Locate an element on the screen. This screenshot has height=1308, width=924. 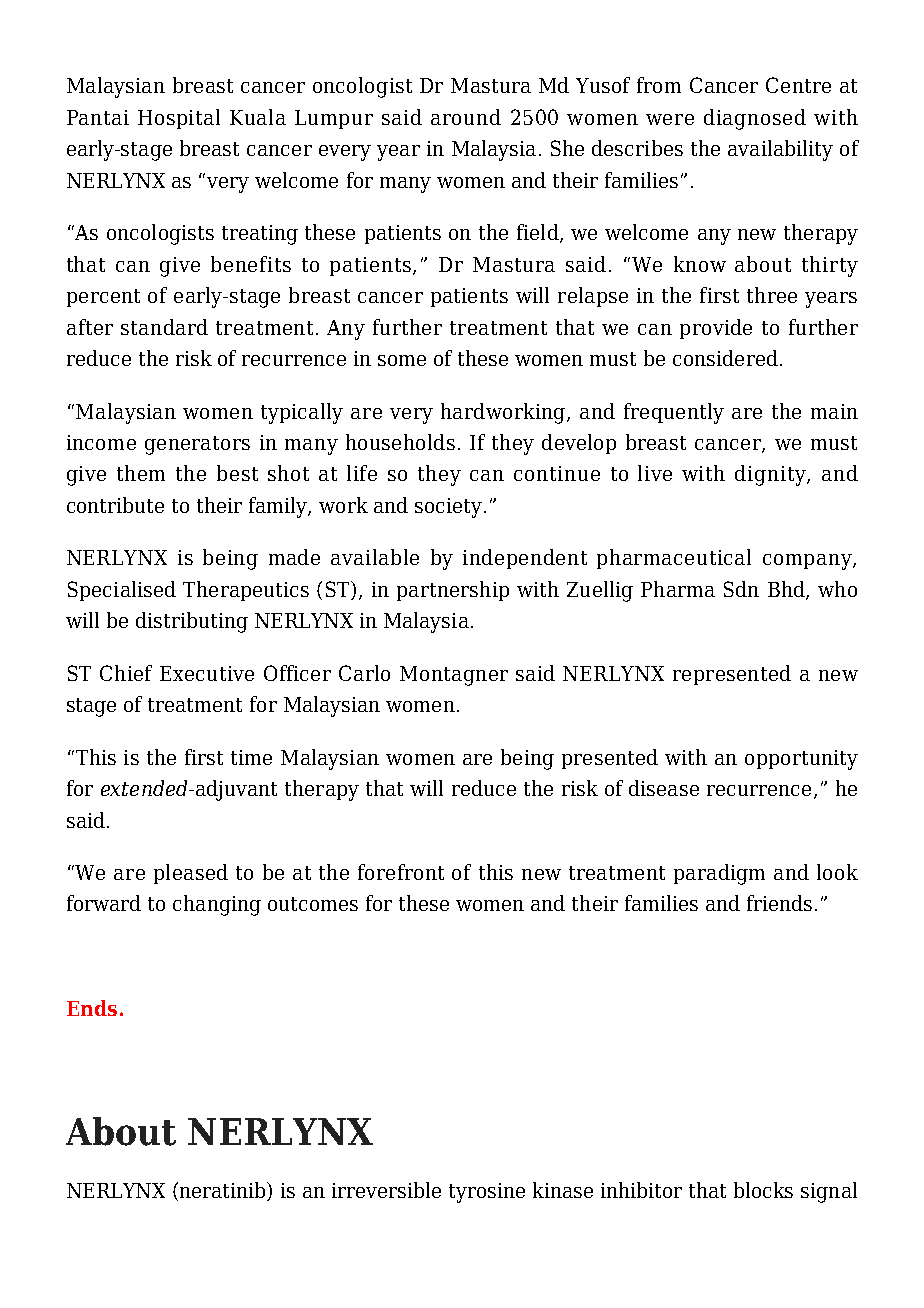
tyrosine is located at coordinates (487, 1193).
